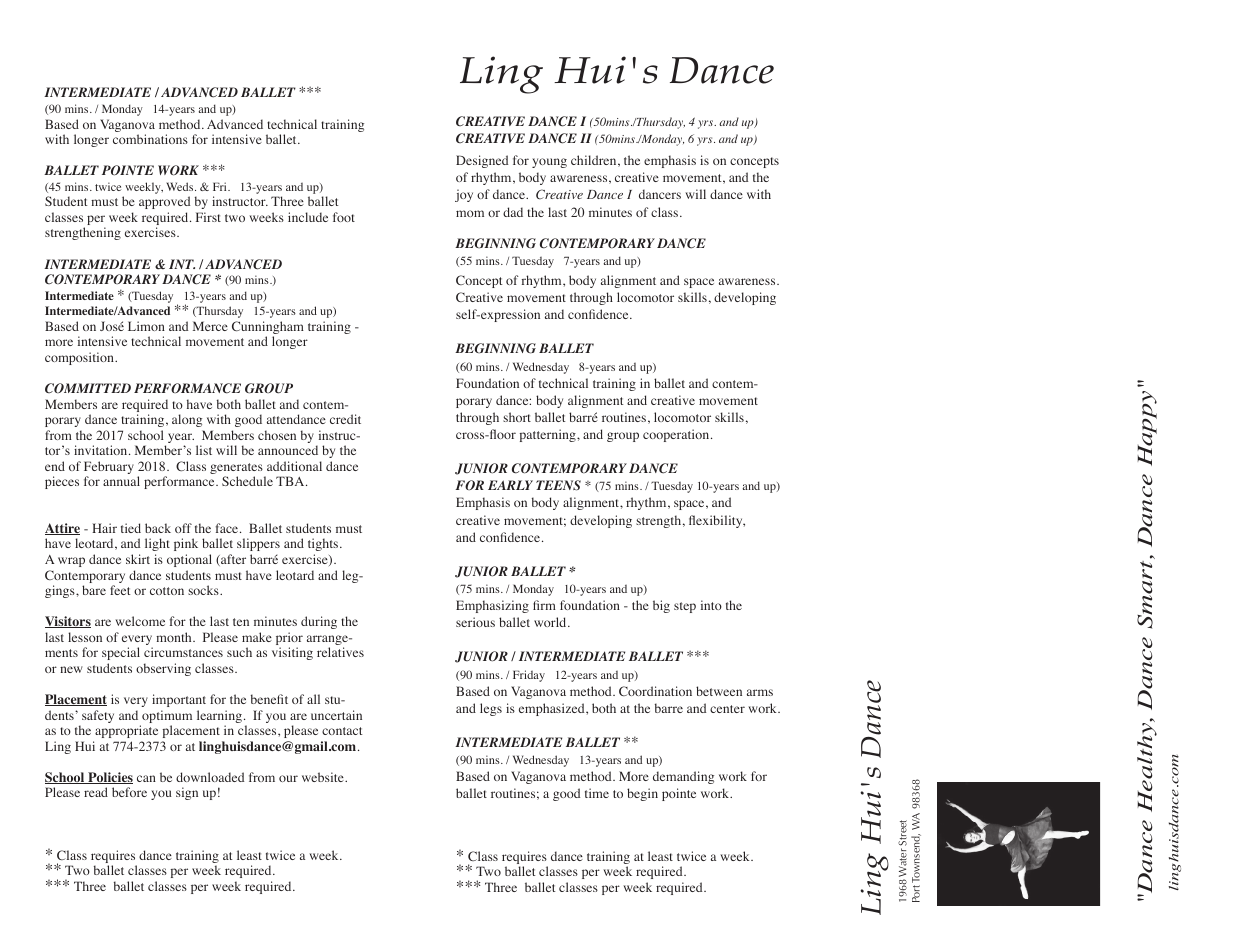  What do you see at coordinates (685, 607) in the image?
I see `step` at bounding box center [685, 607].
